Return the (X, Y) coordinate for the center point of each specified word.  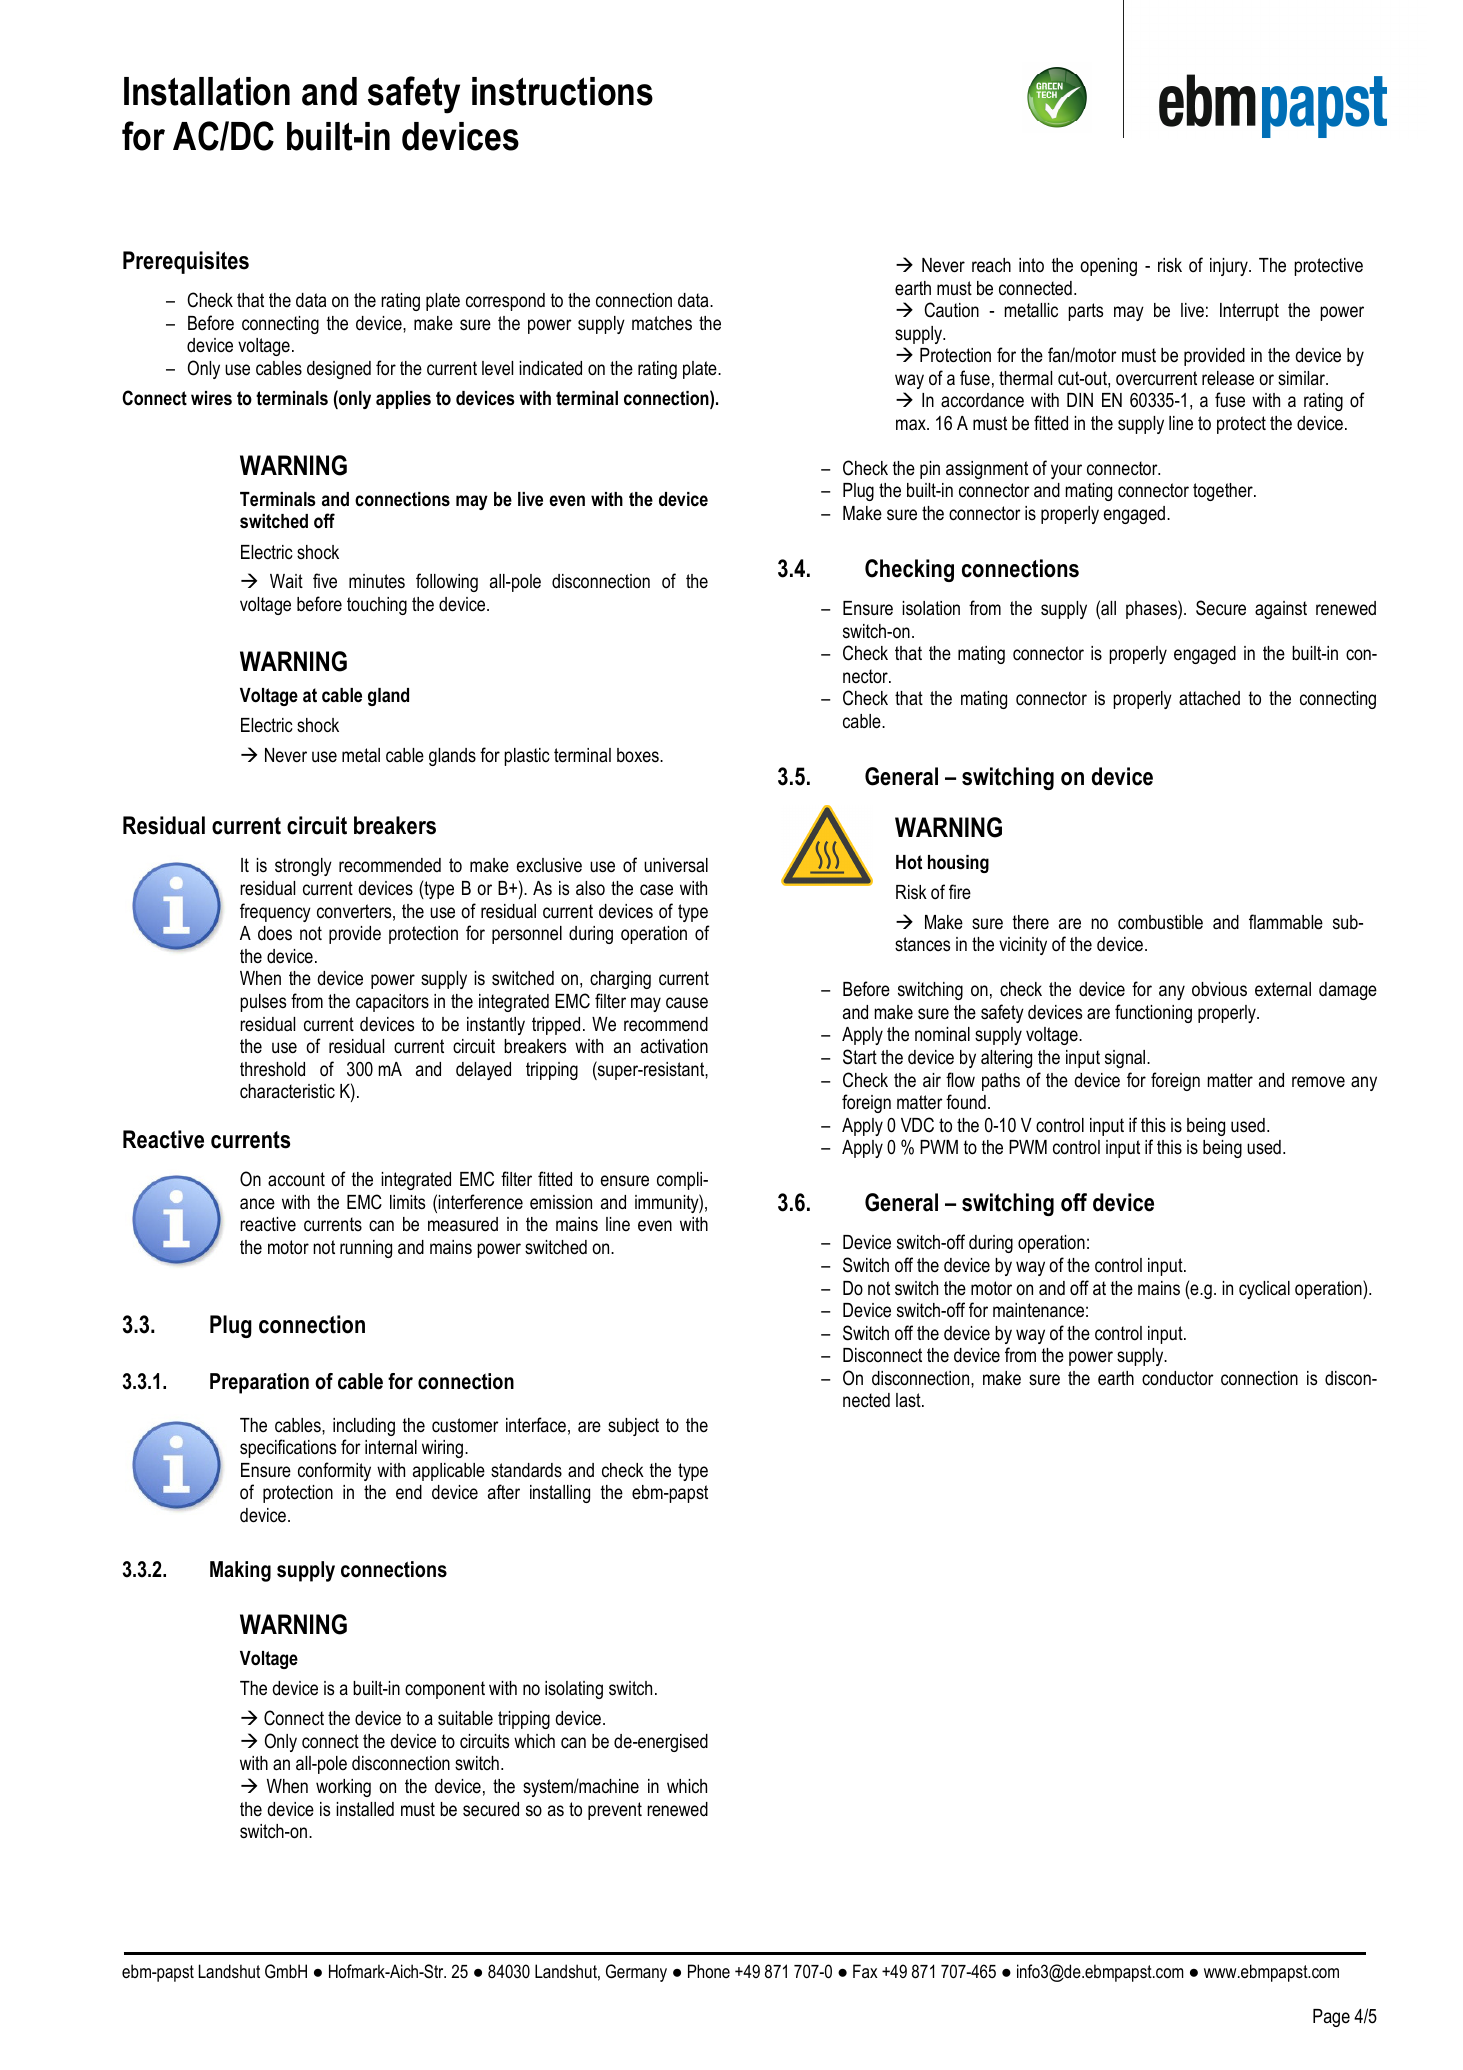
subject (633, 1427)
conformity (334, 1471)
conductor (1178, 1378)
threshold (272, 1069)
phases (1152, 609)
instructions (562, 91)
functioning (1153, 1013)
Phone (709, 1971)
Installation (207, 91)
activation (674, 1046)
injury (1230, 267)
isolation (931, 608)
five (325, 581)
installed (365, 1809)
